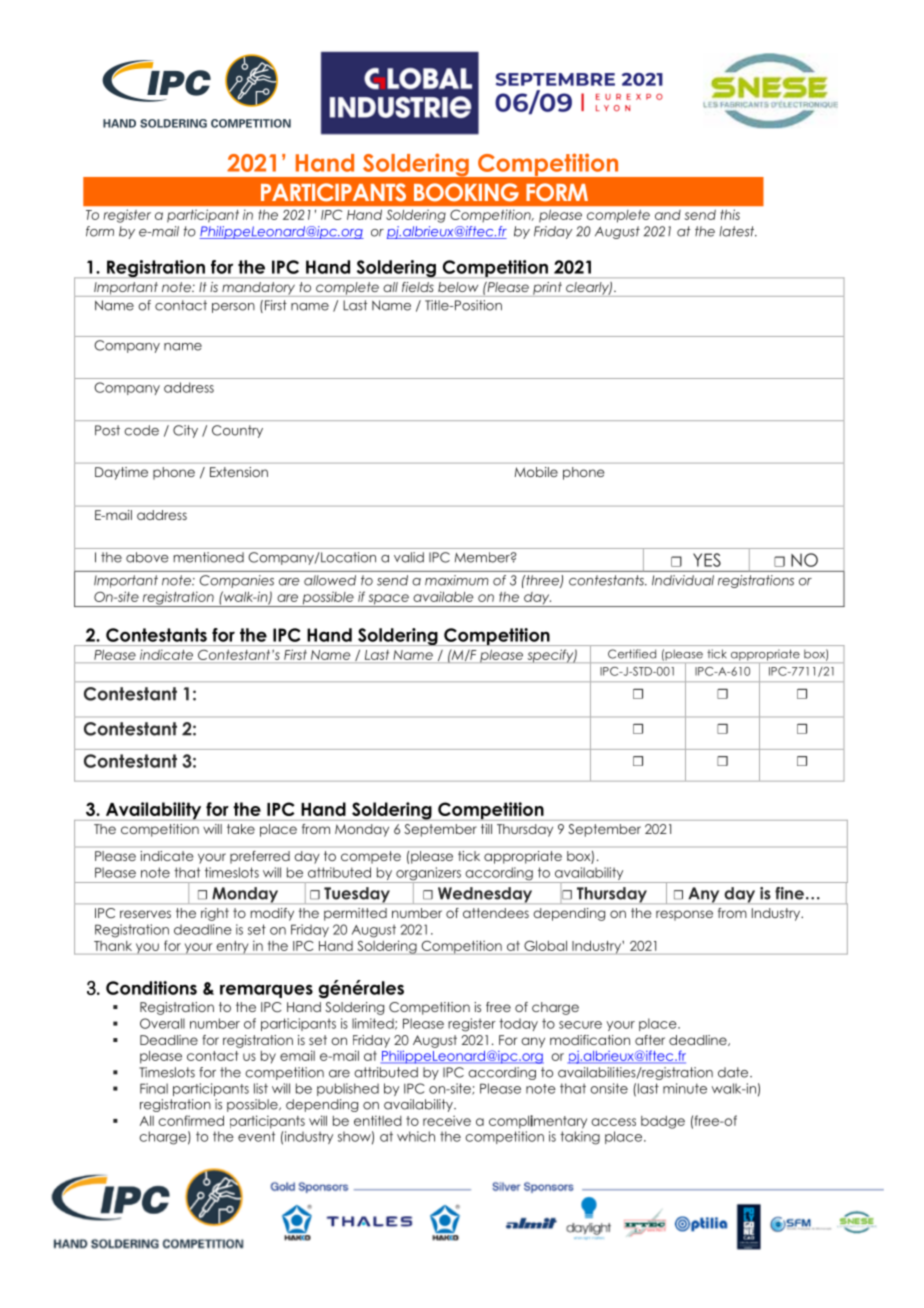 The width and height of the image is (924, 1308). Describe the element at coordinates (443, 596) in the image. I see `available` at that location.
